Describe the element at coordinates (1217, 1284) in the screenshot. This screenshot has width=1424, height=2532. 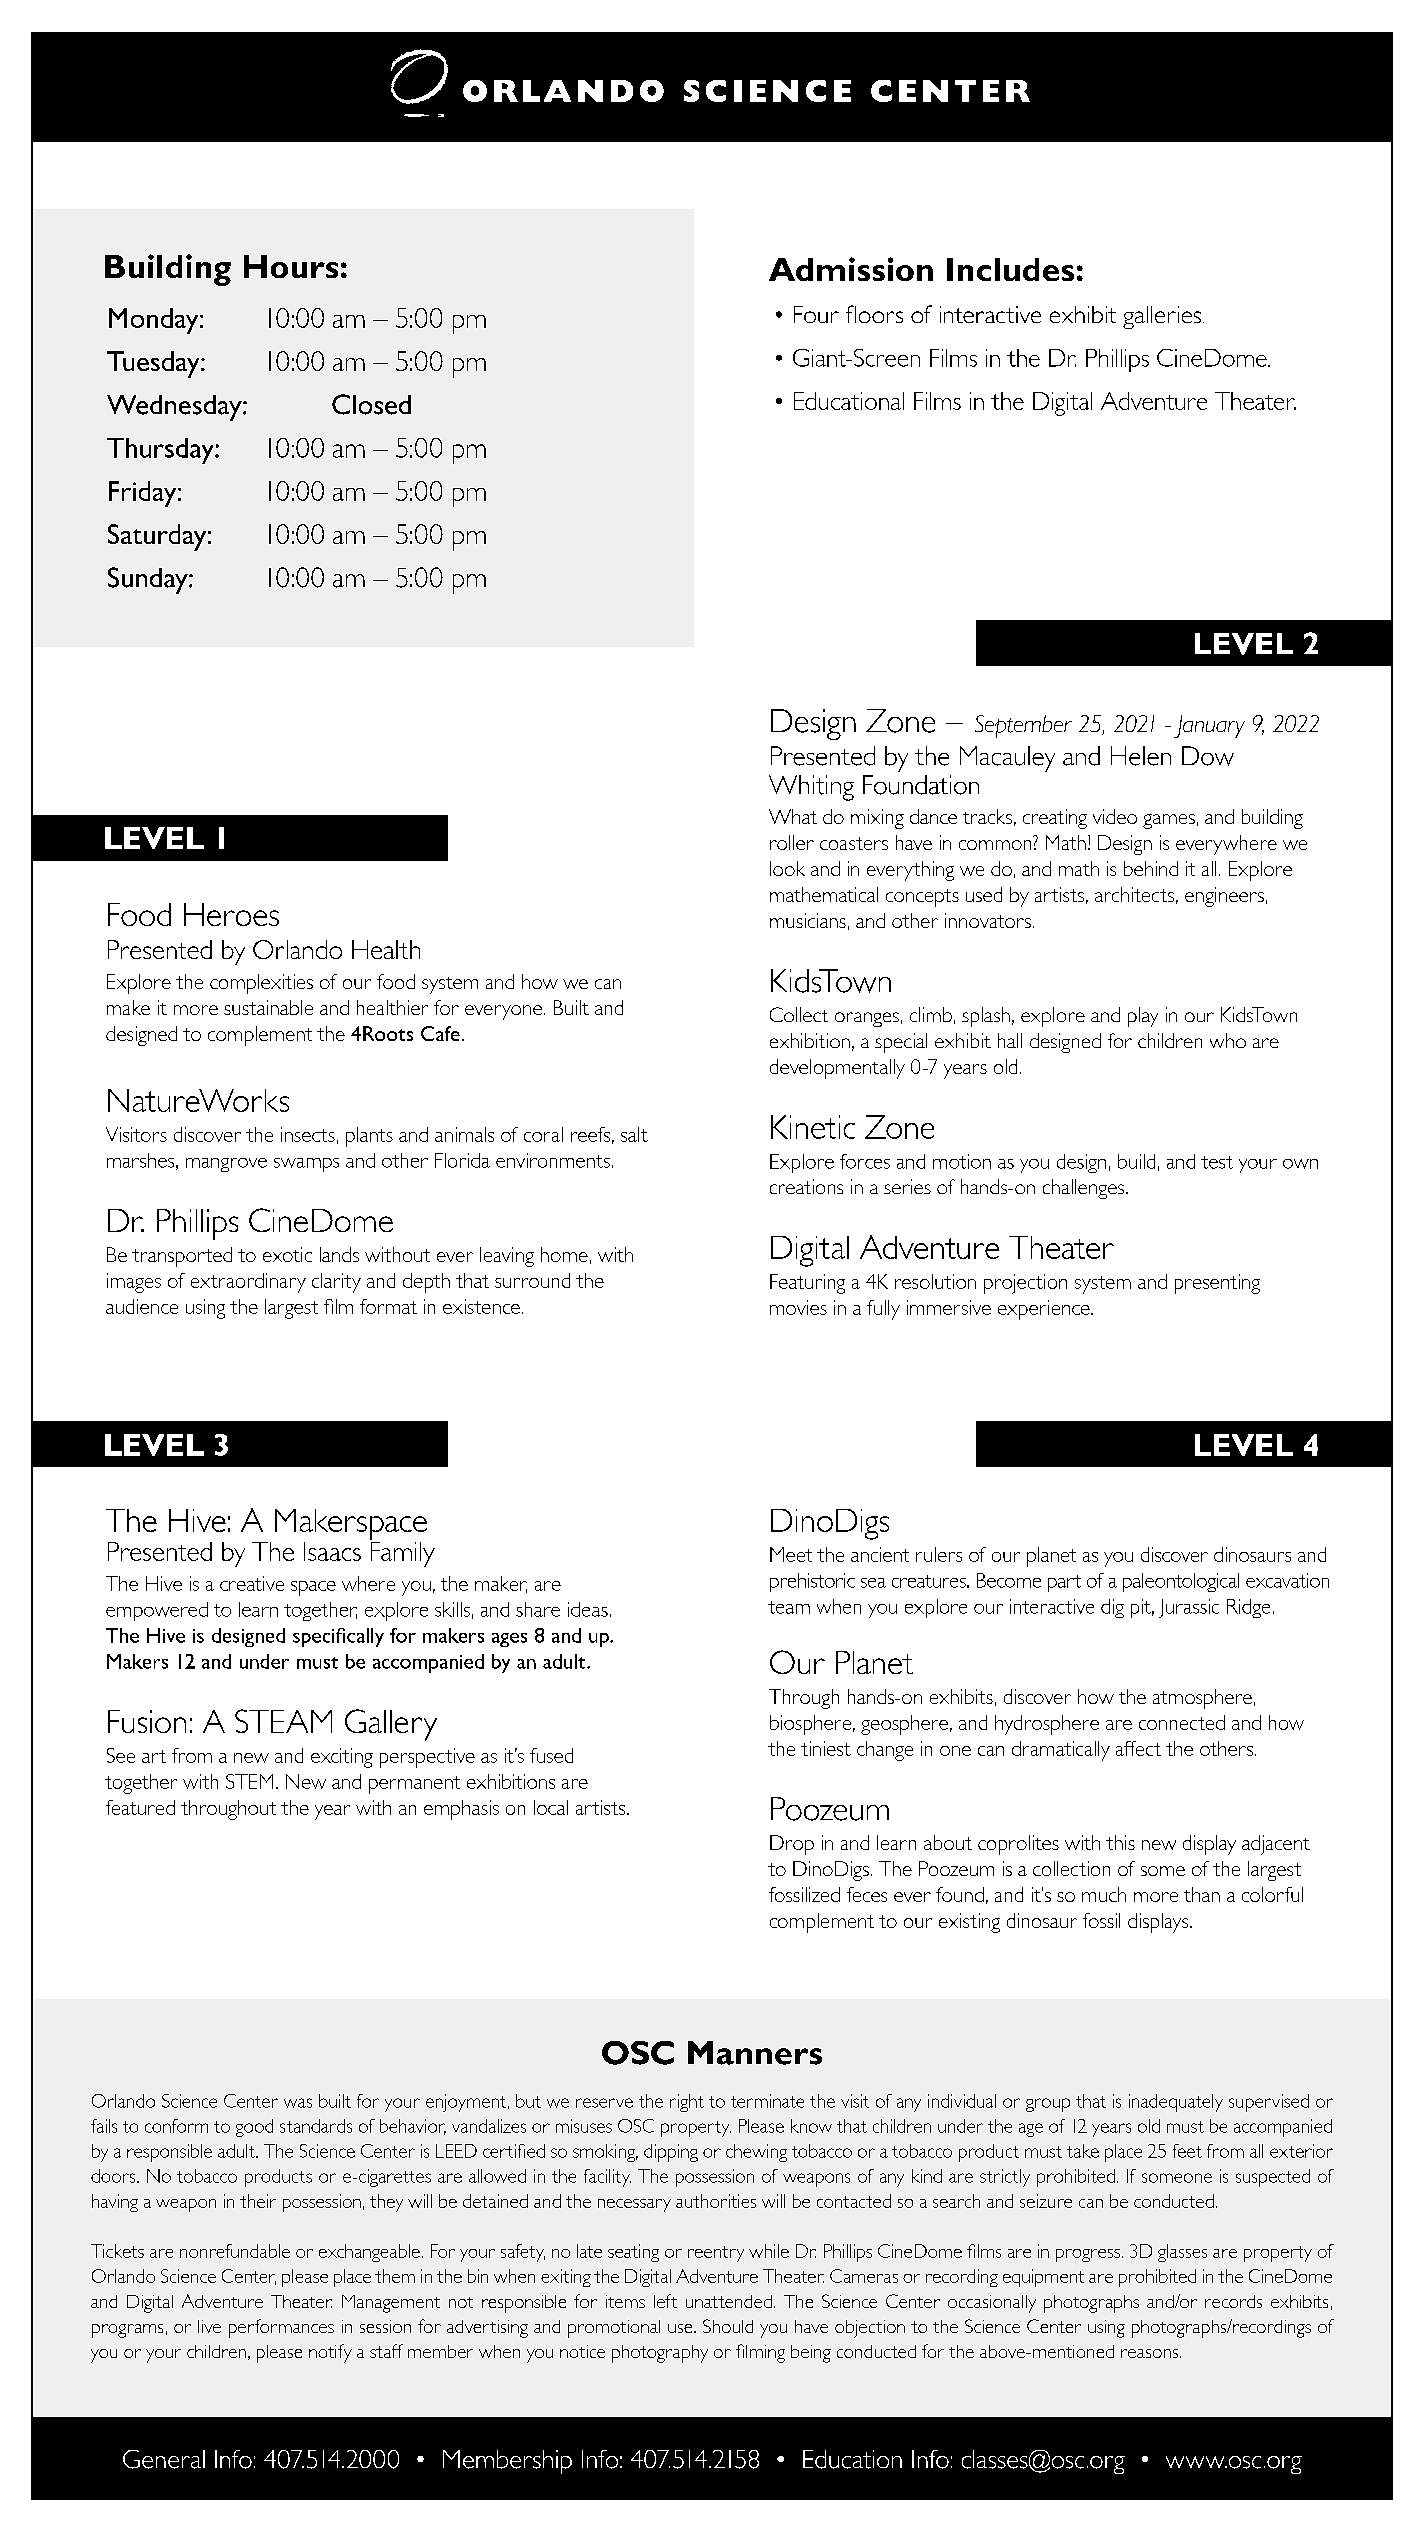
I see `presenting` at that location.
